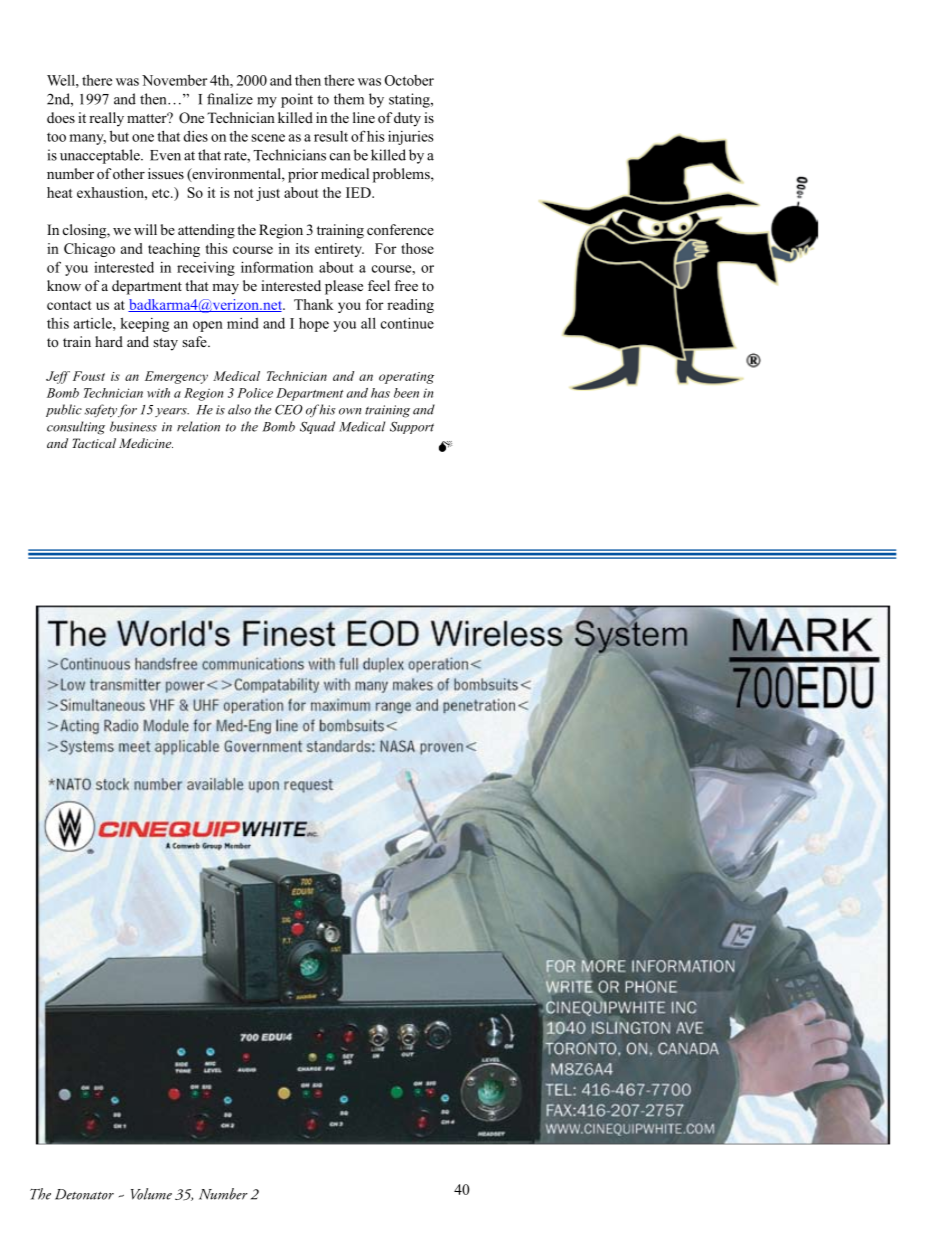  Describe the element at coordinates (106, 119) in the screenshot. I see `really` at that location.
